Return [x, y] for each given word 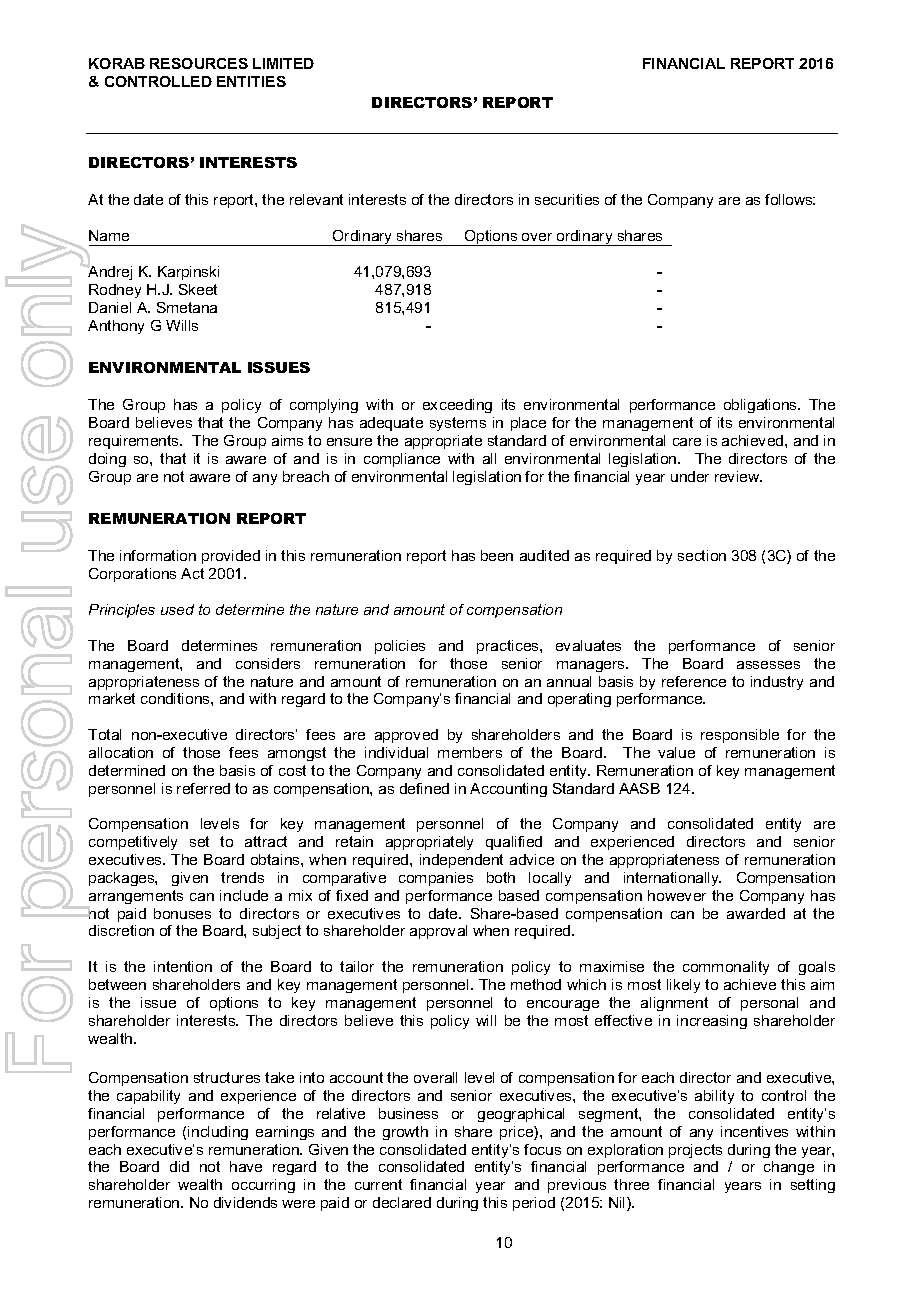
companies [436, 879]
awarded [756, 913]
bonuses [182, 913]
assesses [768, 665]
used [177, 609]
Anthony [116, 327]
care [687, 442]
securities [567, 199]
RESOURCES [199, 63]
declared [402, 1202]
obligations [761, 406]
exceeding [457, 406]
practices [509, 647]
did [179, 1166]
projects [695, 1151]
